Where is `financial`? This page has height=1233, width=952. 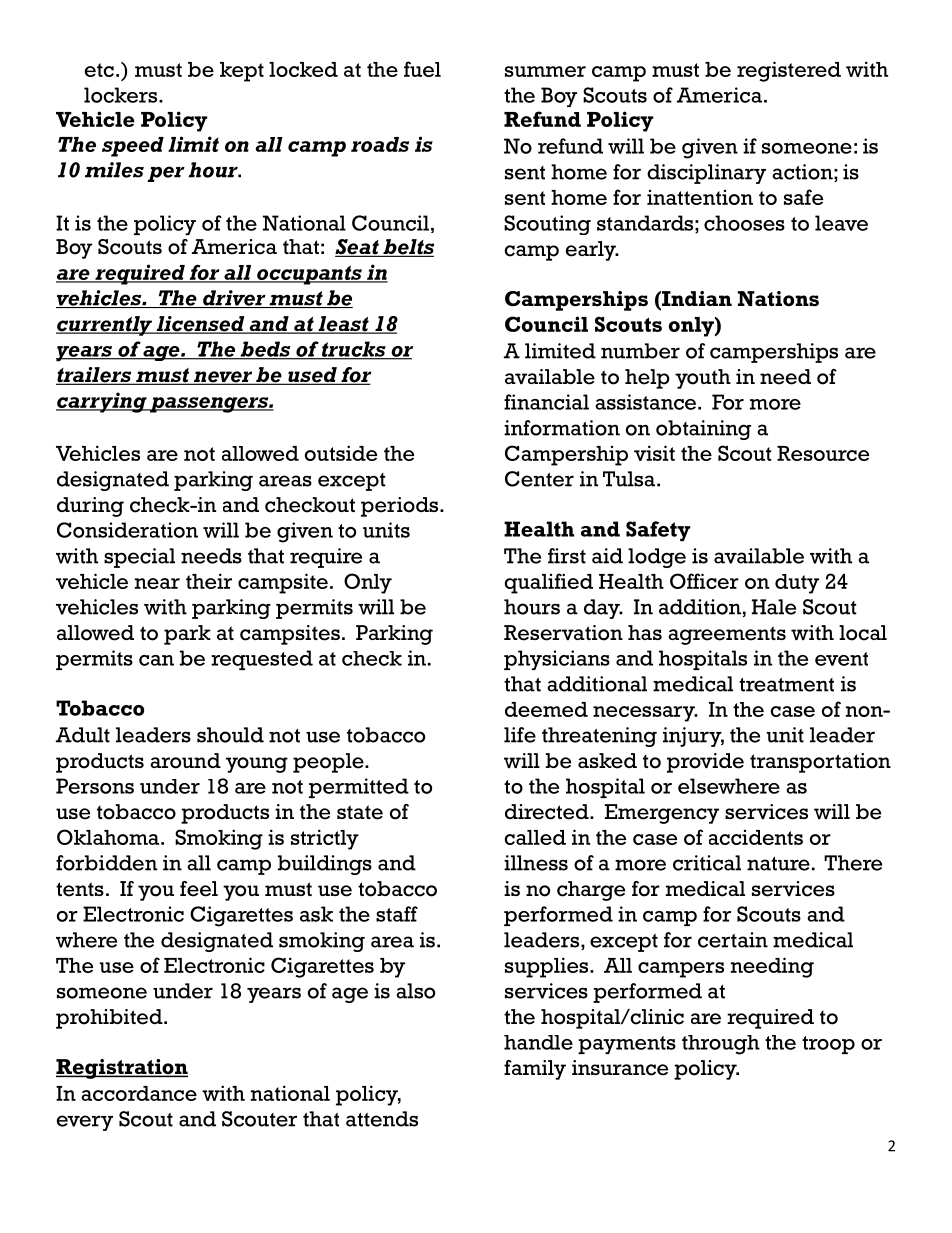 financial is located at coordinates (546, 402).
